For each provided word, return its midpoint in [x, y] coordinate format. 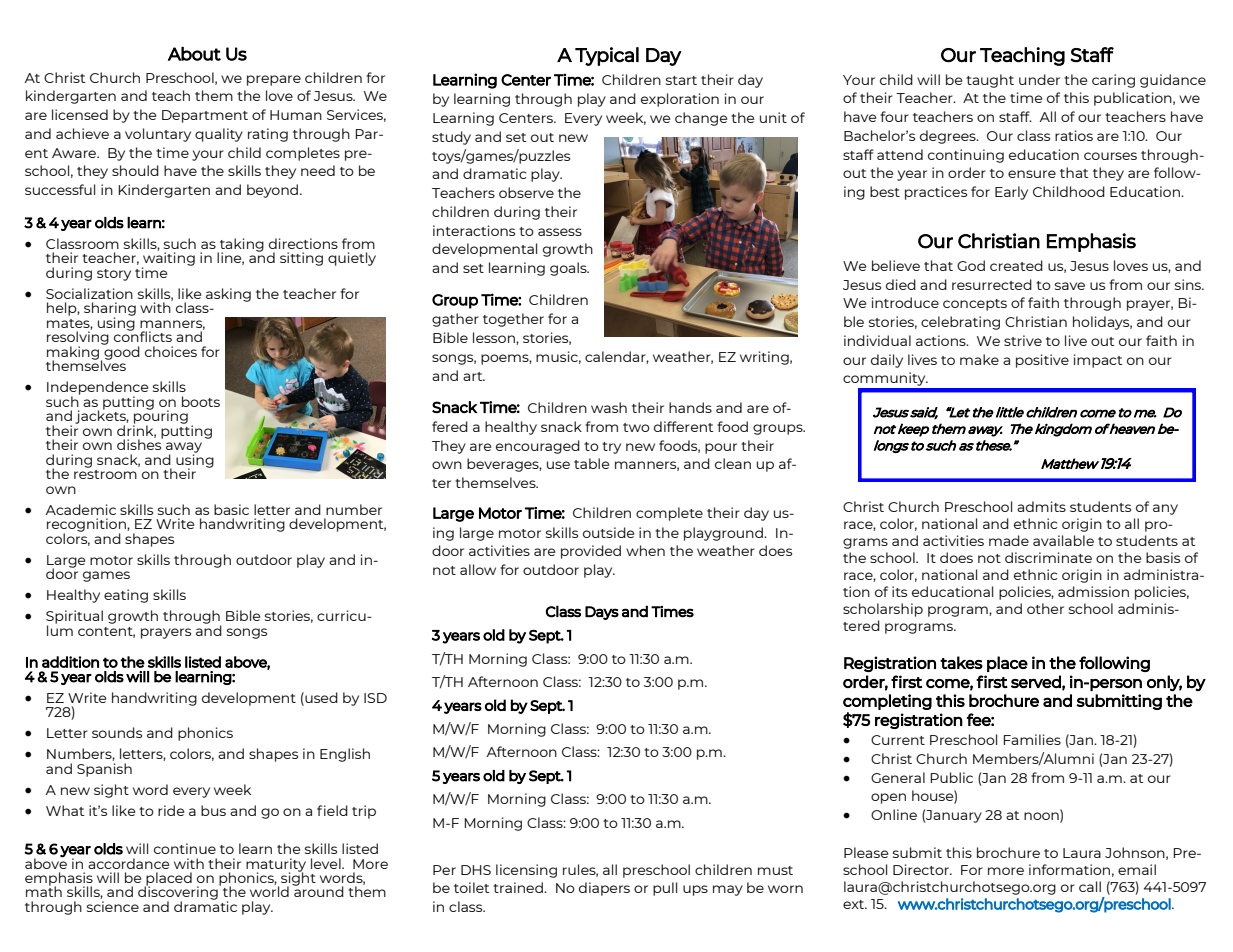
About [194, 54]
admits [1041, 506]
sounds [117, 732]
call [1090, 886]
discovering [179, 893]
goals [569, 269]
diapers [604, 889]
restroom [105, 473]
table [591, 463]
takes [961, 662]
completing [887, 702]
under [1039, 79]
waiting [168, 259]
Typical [607, 56]
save [1070, 286]
